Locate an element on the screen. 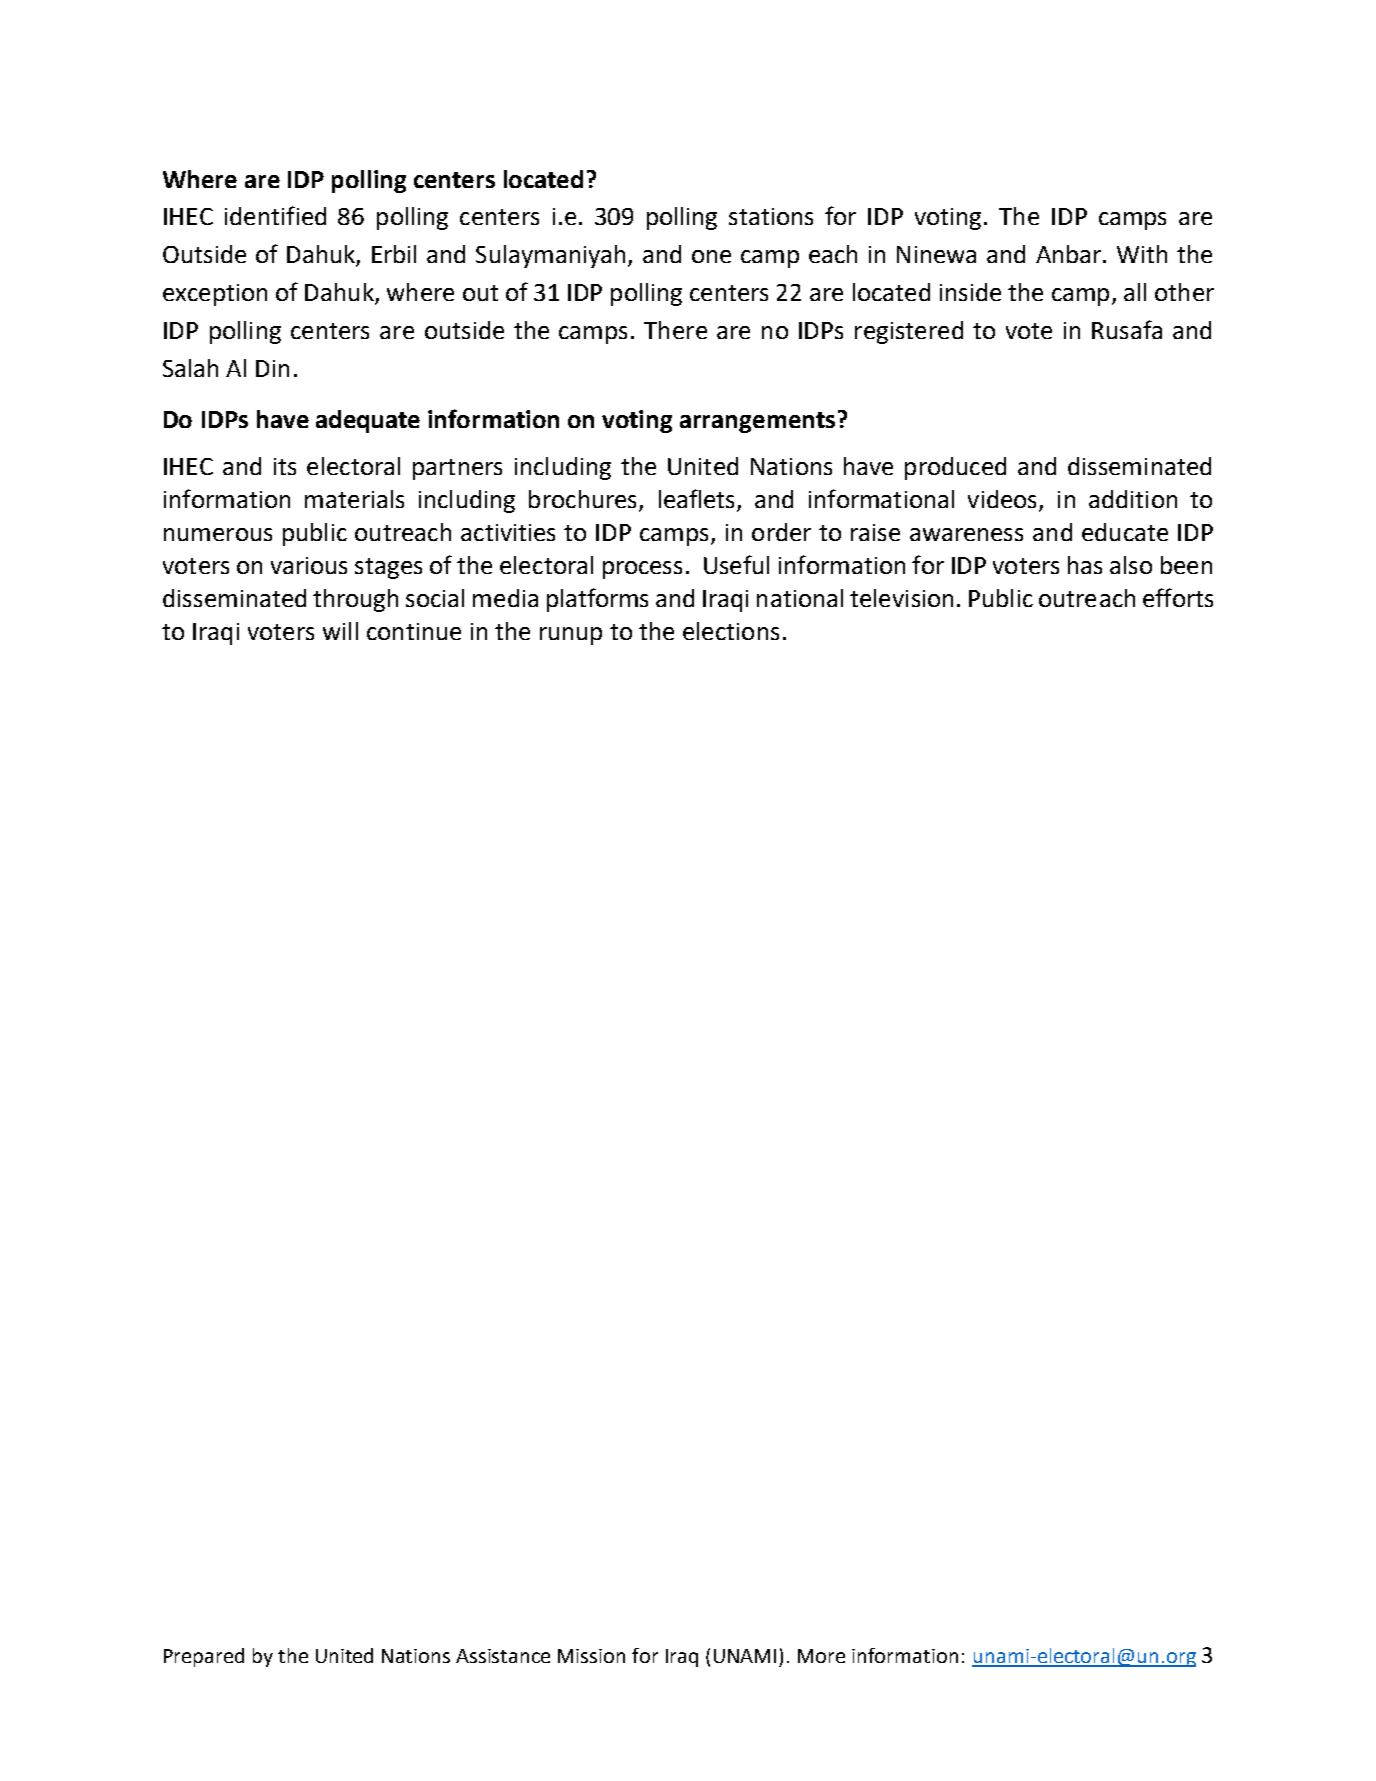 Image resolution: width=1376 pixels, height=1781 pixels. Mission is located at coordinates (591, 1656).
